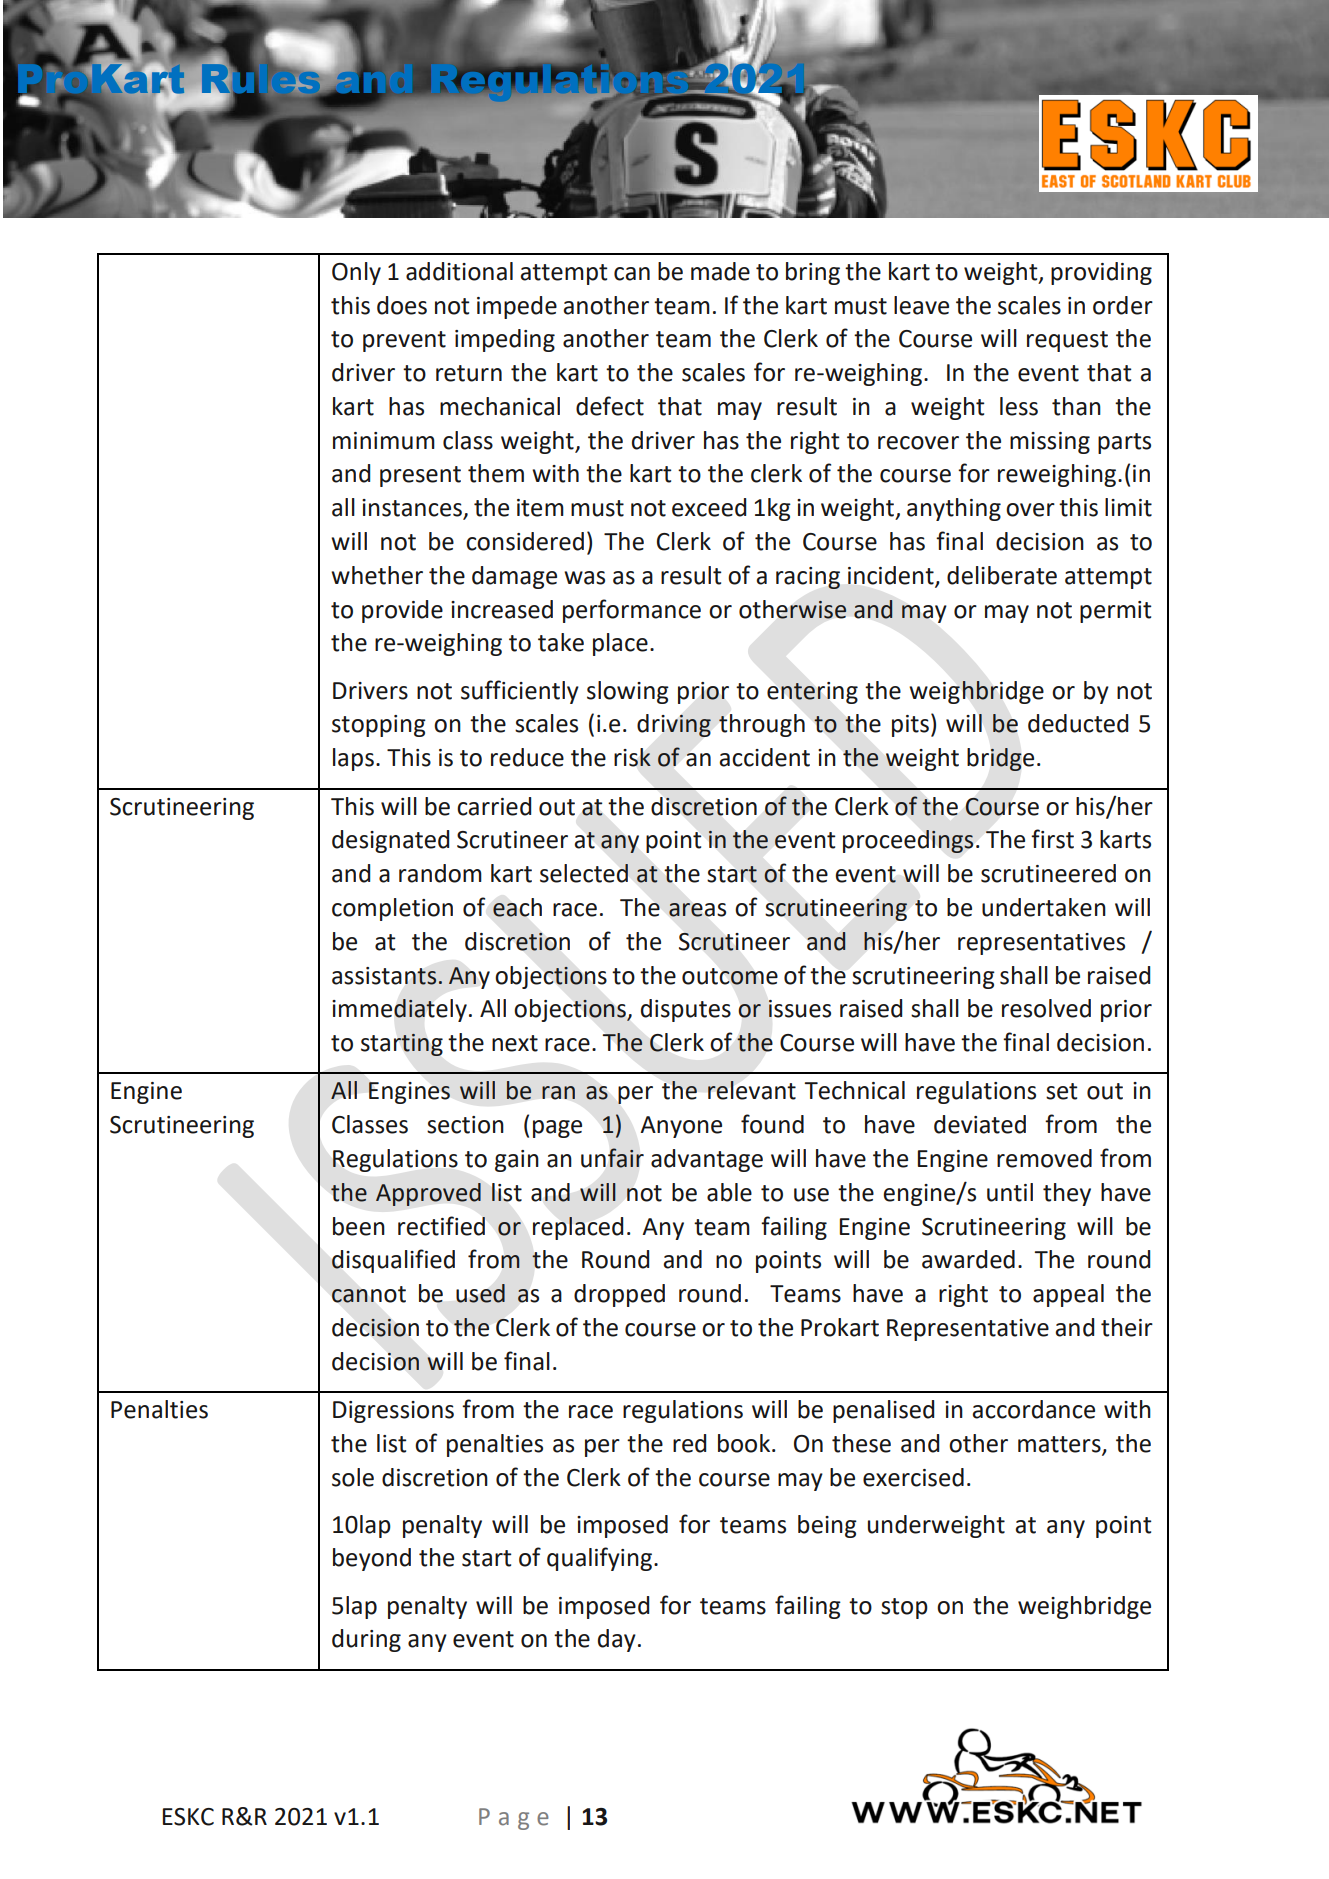  What do you see at coordinates (1067, 341) in the page?
I see `request` at bounding box center [1067, 341].
